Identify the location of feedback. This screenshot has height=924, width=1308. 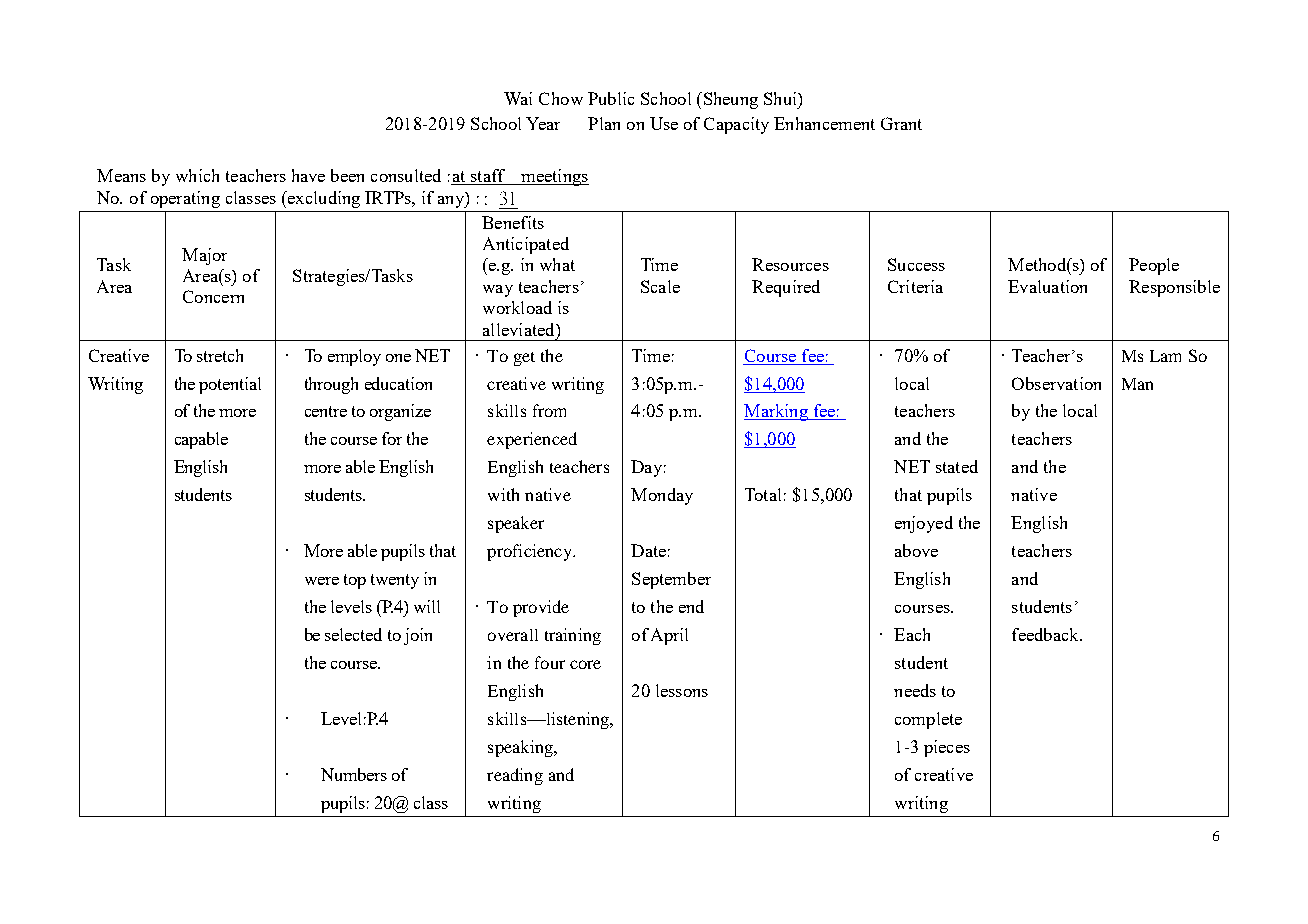
(1046, 634).
